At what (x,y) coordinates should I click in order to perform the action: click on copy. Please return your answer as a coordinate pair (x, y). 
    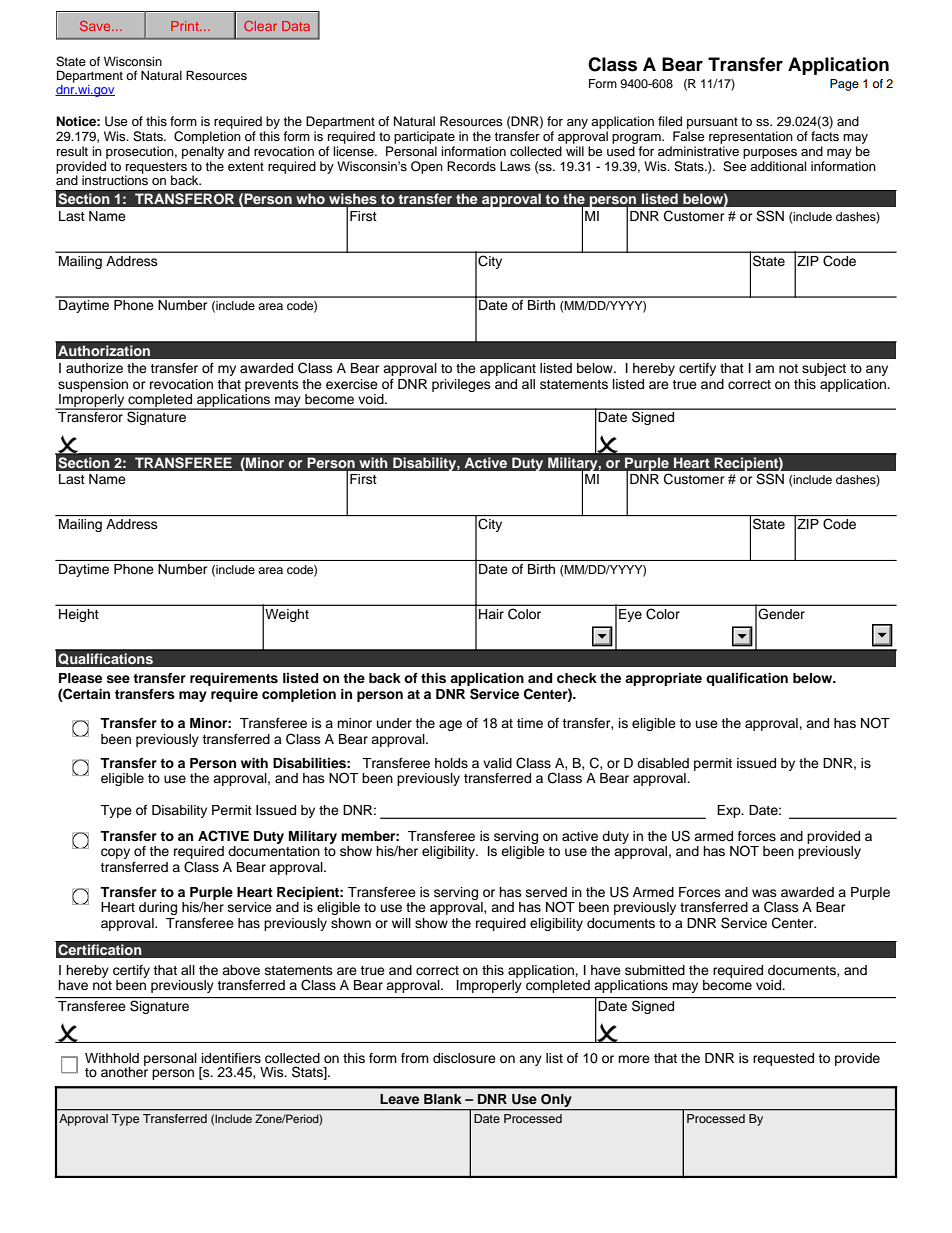
    Looking at the image, I should click on (115, 853).
